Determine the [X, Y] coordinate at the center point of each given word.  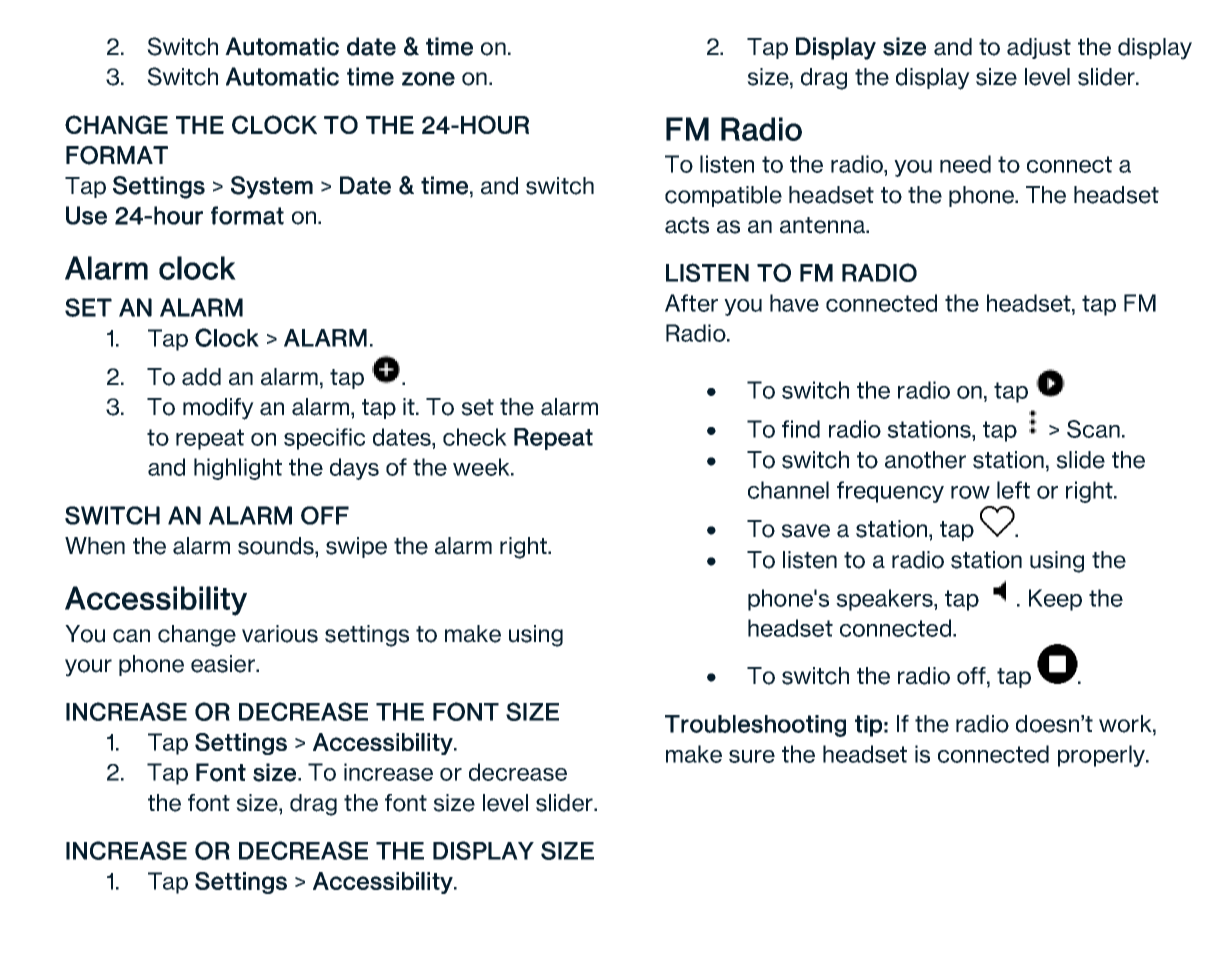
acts [687, 225]
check [475, 437]
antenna [824, 225]
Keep [1055, 600]
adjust [1039, 48]
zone [428, 79]
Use [86, 215]
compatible [723, 196]
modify [218, 409]
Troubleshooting [755, 726]
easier [224, 664]
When [95, 546]
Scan [1093, 429]
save [805, 531]
